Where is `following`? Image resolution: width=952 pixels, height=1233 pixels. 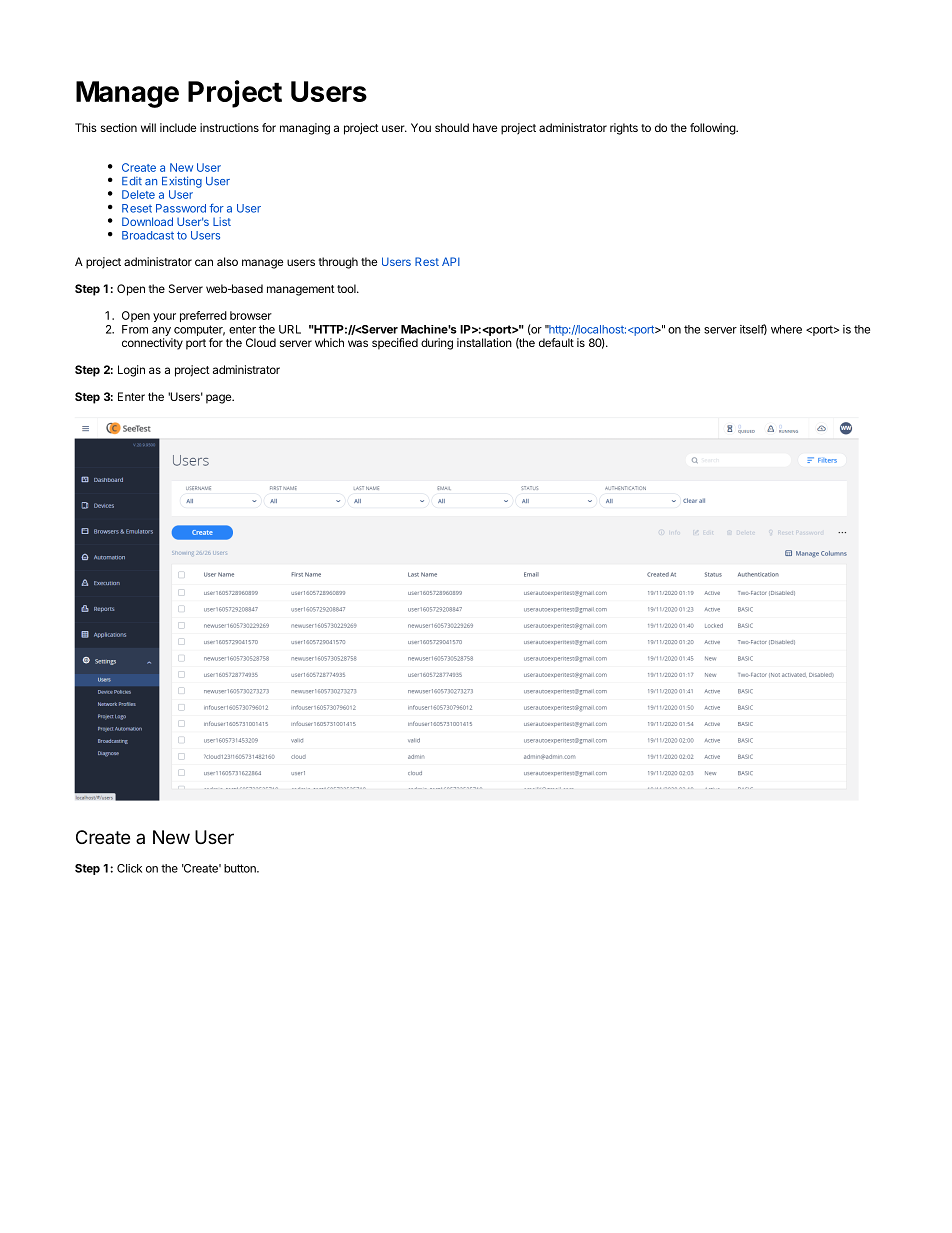
following is located at coordinates (713, 129).
